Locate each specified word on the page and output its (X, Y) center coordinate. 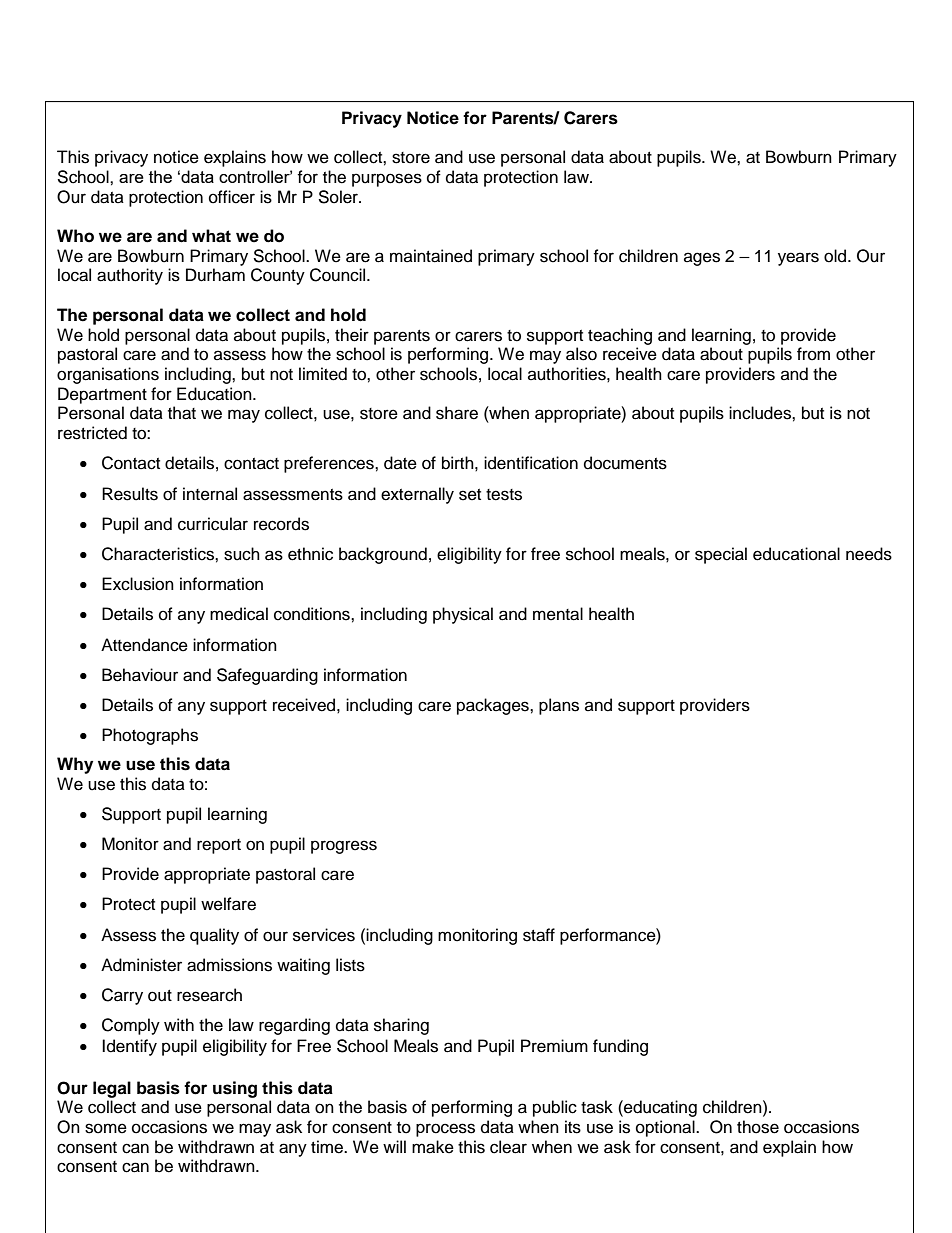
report (219, 846)
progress (344, 847)
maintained (431, 256)
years (798, 259)
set (470, 495)
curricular (213, 524)
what (211, 236)
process (445, 1130)
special (721, 555)
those (758, 1127)
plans (559, 706)
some (106, 1128)
